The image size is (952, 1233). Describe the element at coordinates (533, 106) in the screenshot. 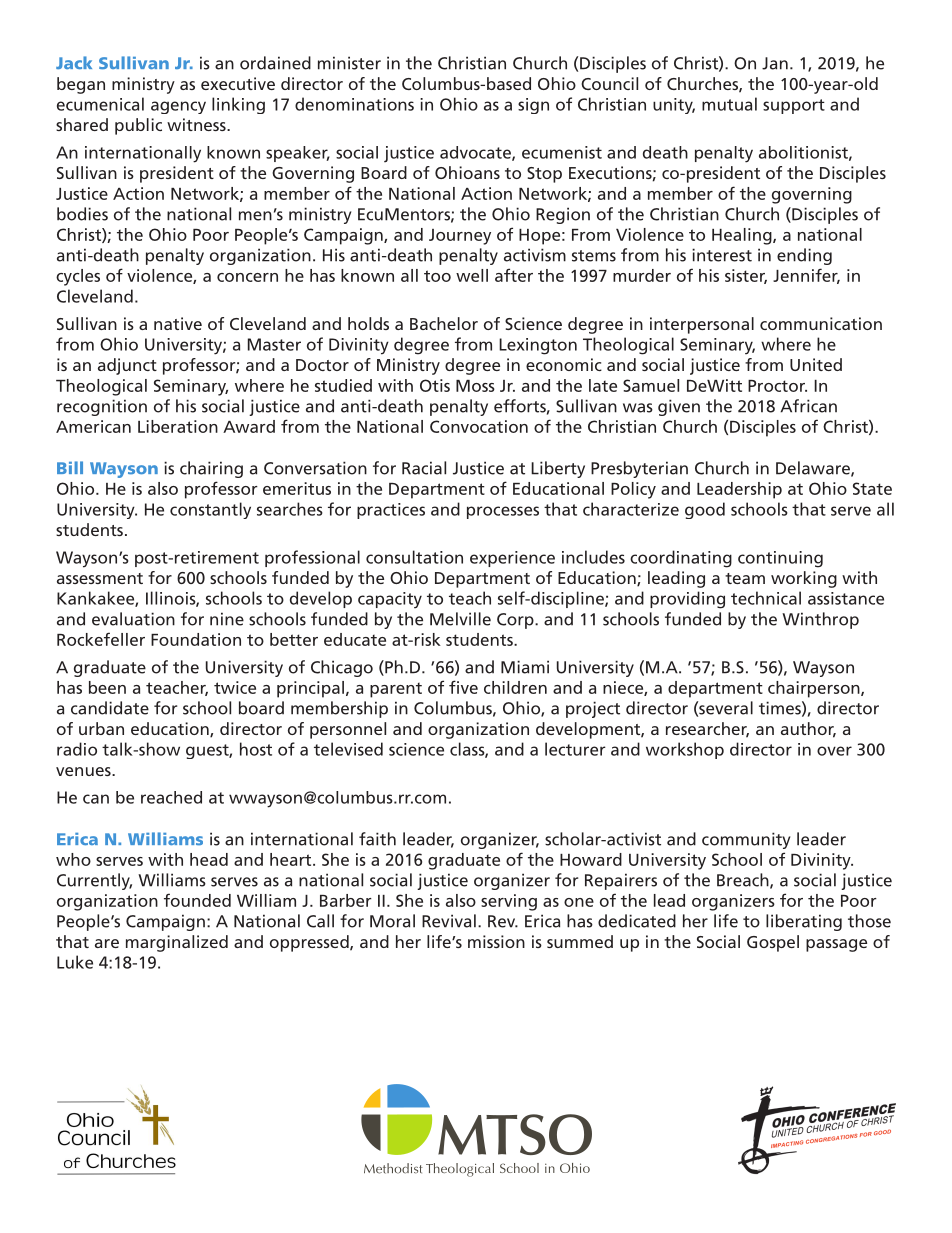

I see `sign` at that location.
